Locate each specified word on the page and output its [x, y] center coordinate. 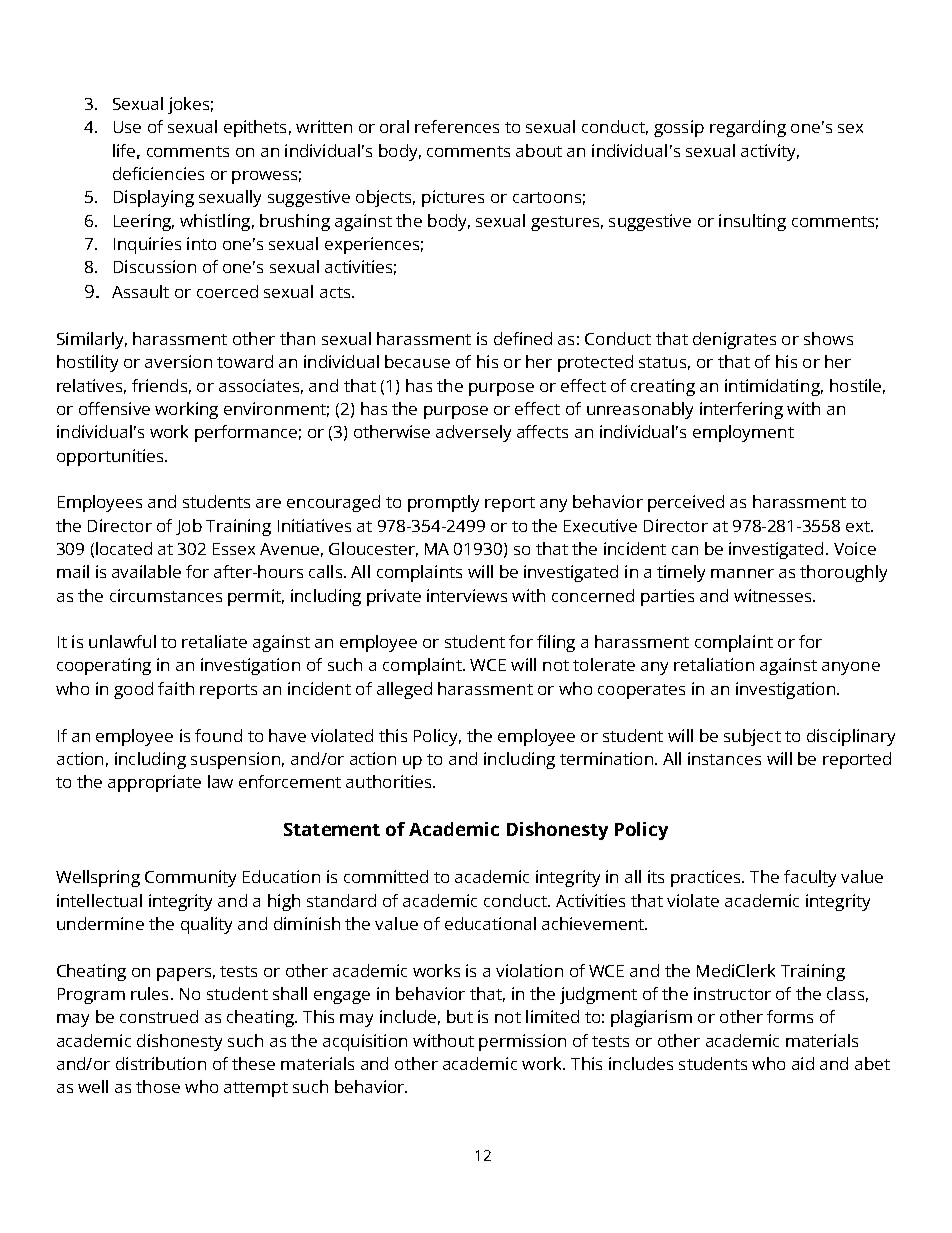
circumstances [166, 595]
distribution [161, 1063]
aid [803, 1063]
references [457, 126]
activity [770, 152]
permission [522, 1042]
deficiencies [158, 173]
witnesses [774, 595]
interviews [467, 595]
